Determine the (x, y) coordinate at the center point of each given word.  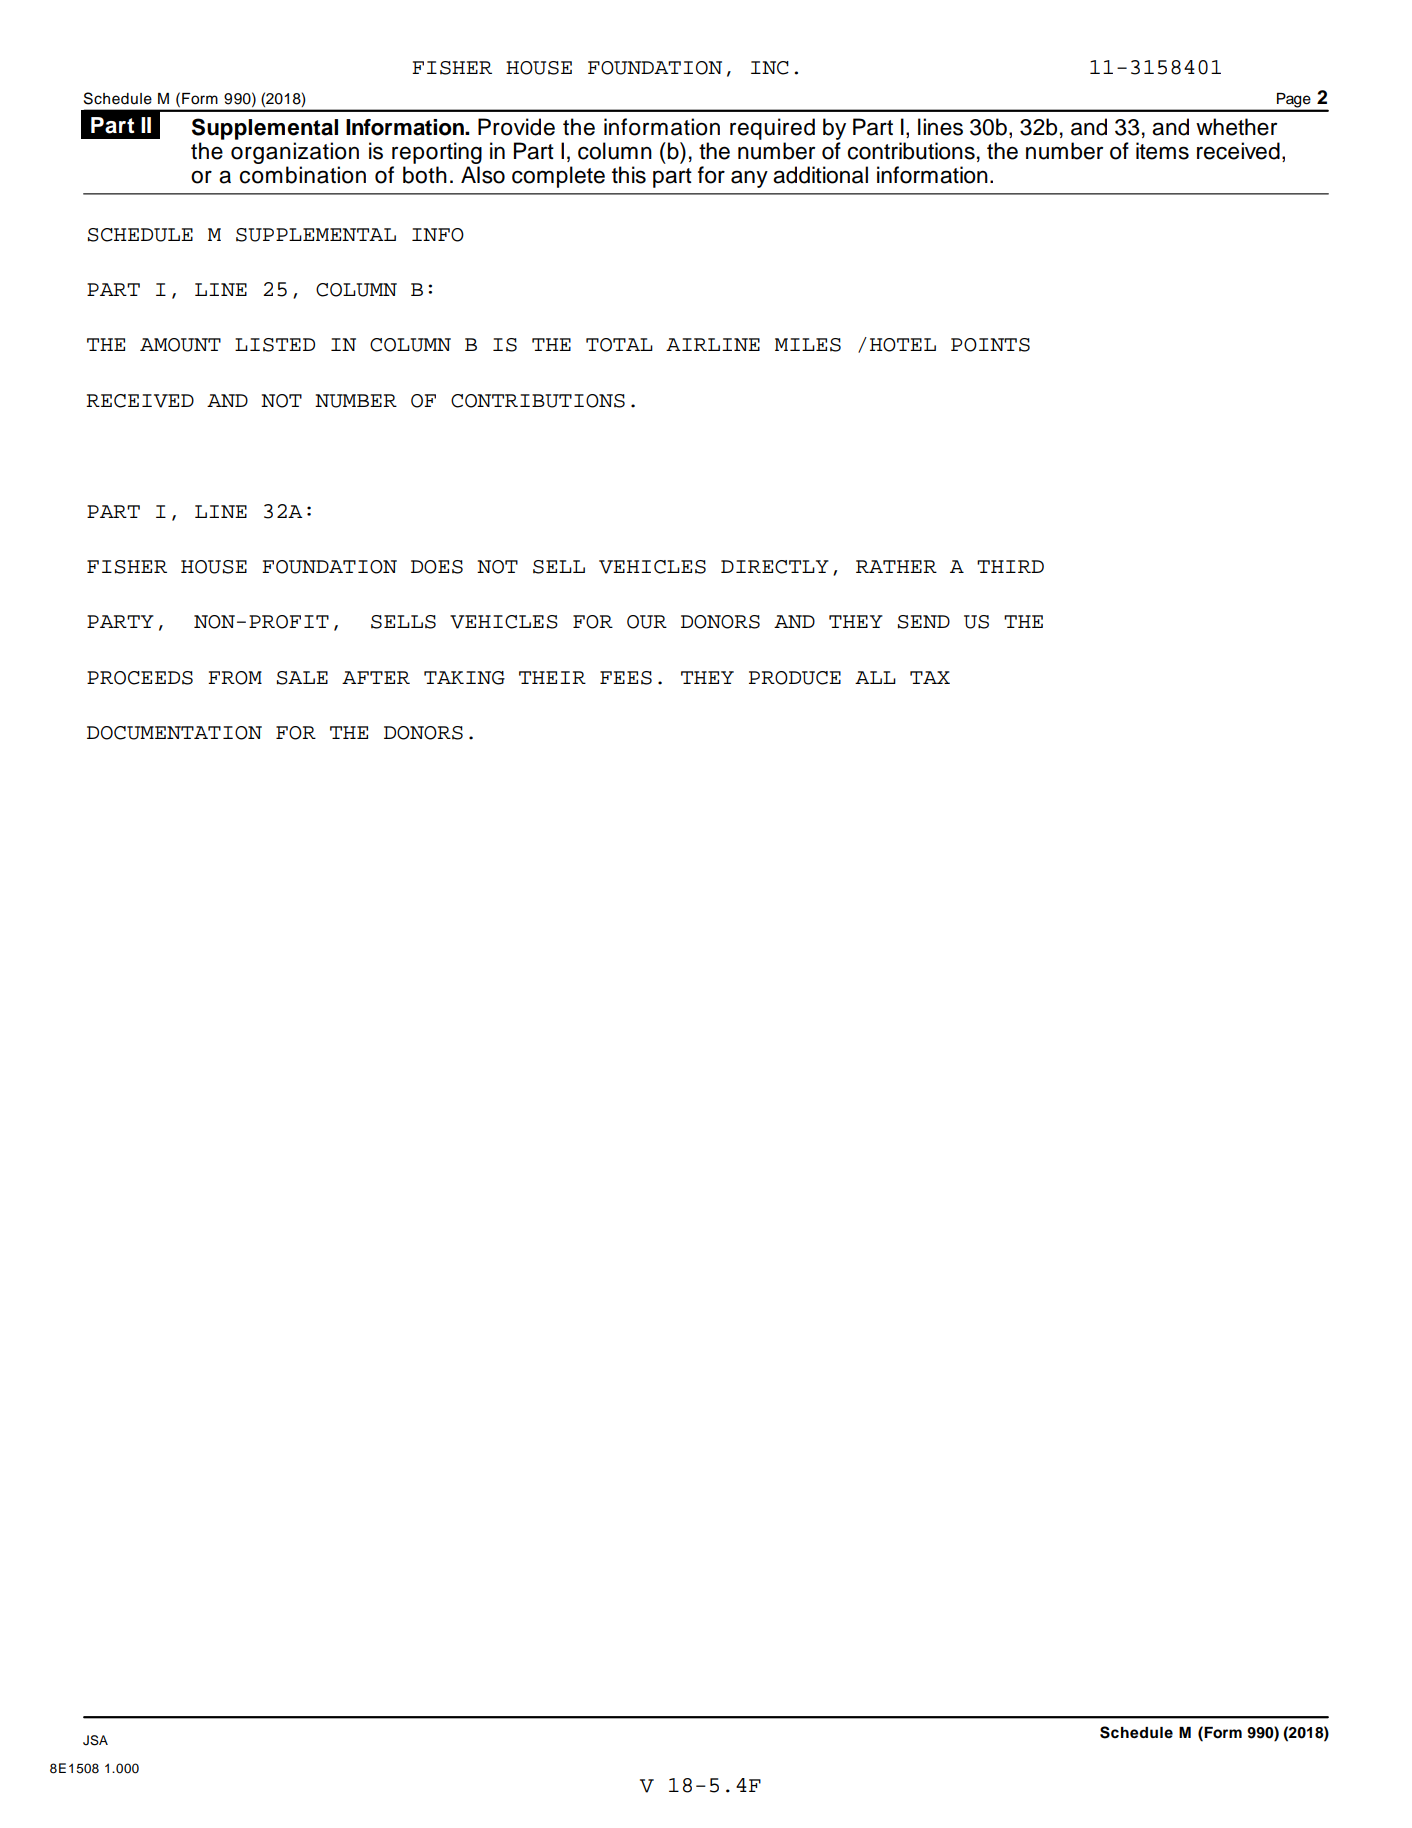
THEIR (552, 677)
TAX (930, 677)
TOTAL (619, 345)
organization (295, 153)
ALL (875, 677)
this (629, 175)
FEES (626, 678)
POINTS (990, 345)
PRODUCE (795, 678)
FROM (235, 678)
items (1162, 151)
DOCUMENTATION (174, 733)
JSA (95, 1740)
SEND (924, 622)
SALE (302, 678)
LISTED (275, 345)
